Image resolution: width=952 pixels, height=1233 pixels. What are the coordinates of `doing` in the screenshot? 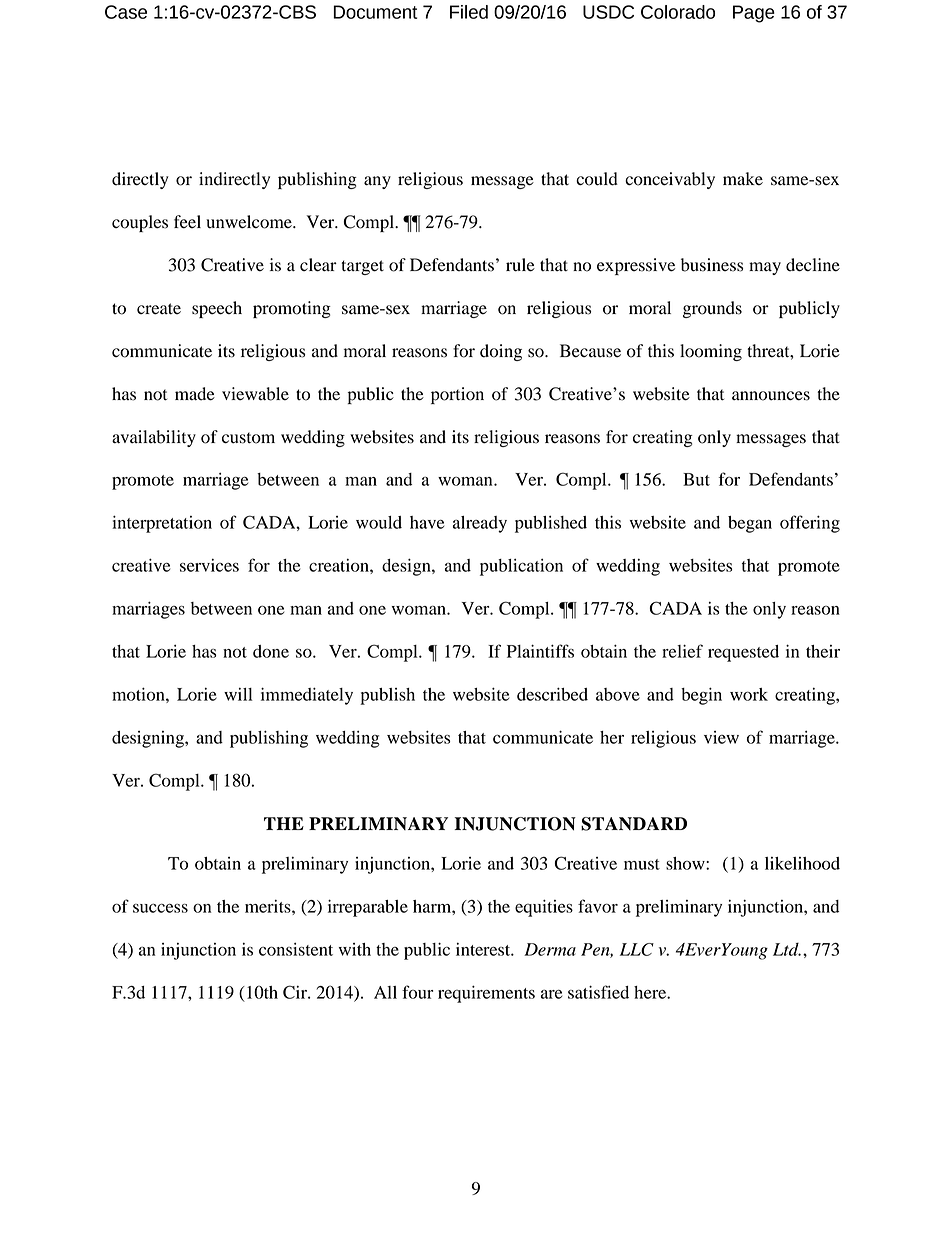 It's located at (501, 352).
